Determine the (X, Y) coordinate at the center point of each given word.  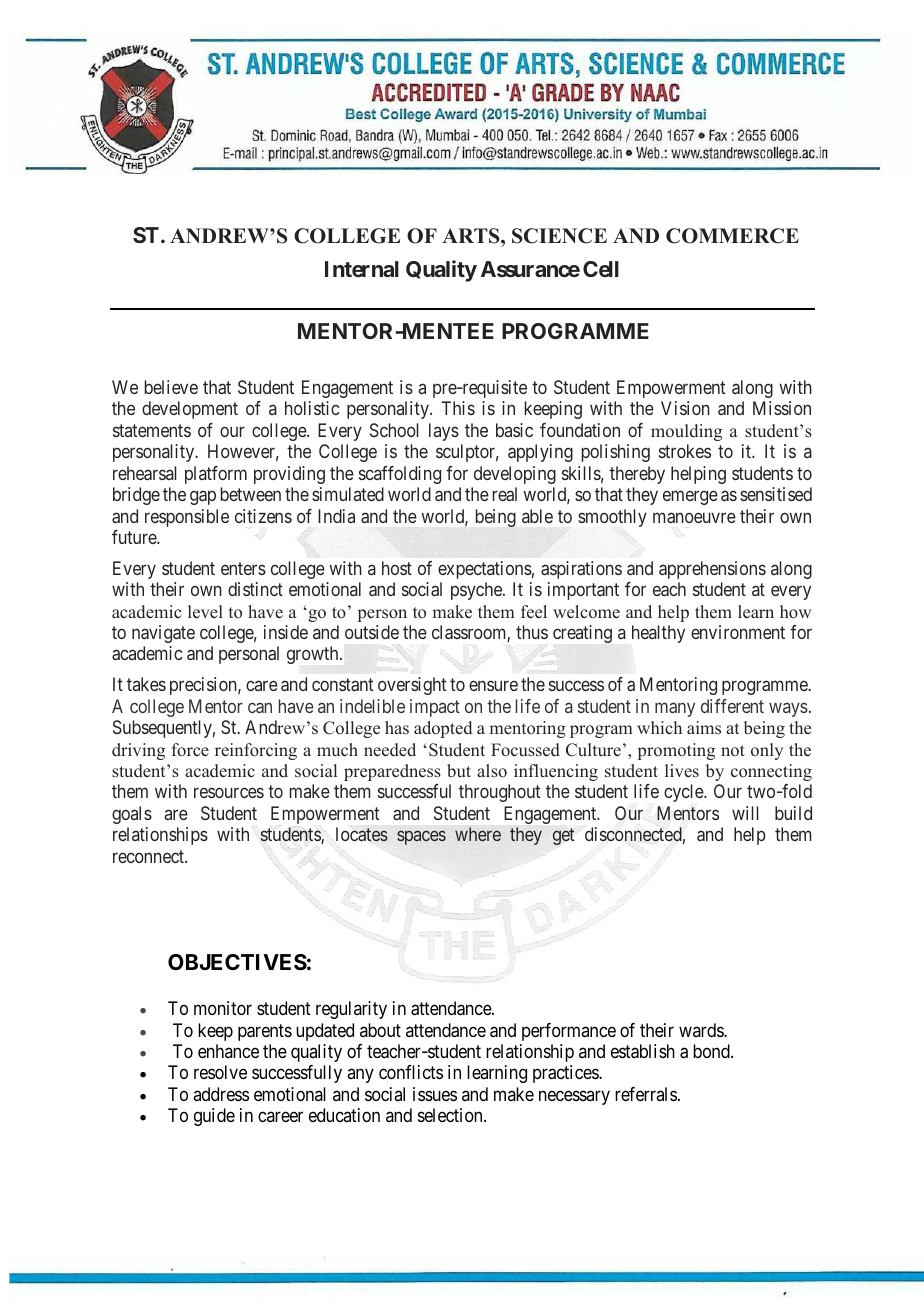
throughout (500, 793)
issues (435, 1094)
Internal (362, 269)
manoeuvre (694, 517)
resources (229, 793)
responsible (187, 518)
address (221, 1094)
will (745, 813)
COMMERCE (732, 236)
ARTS (472, 236)
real (505, 494)
